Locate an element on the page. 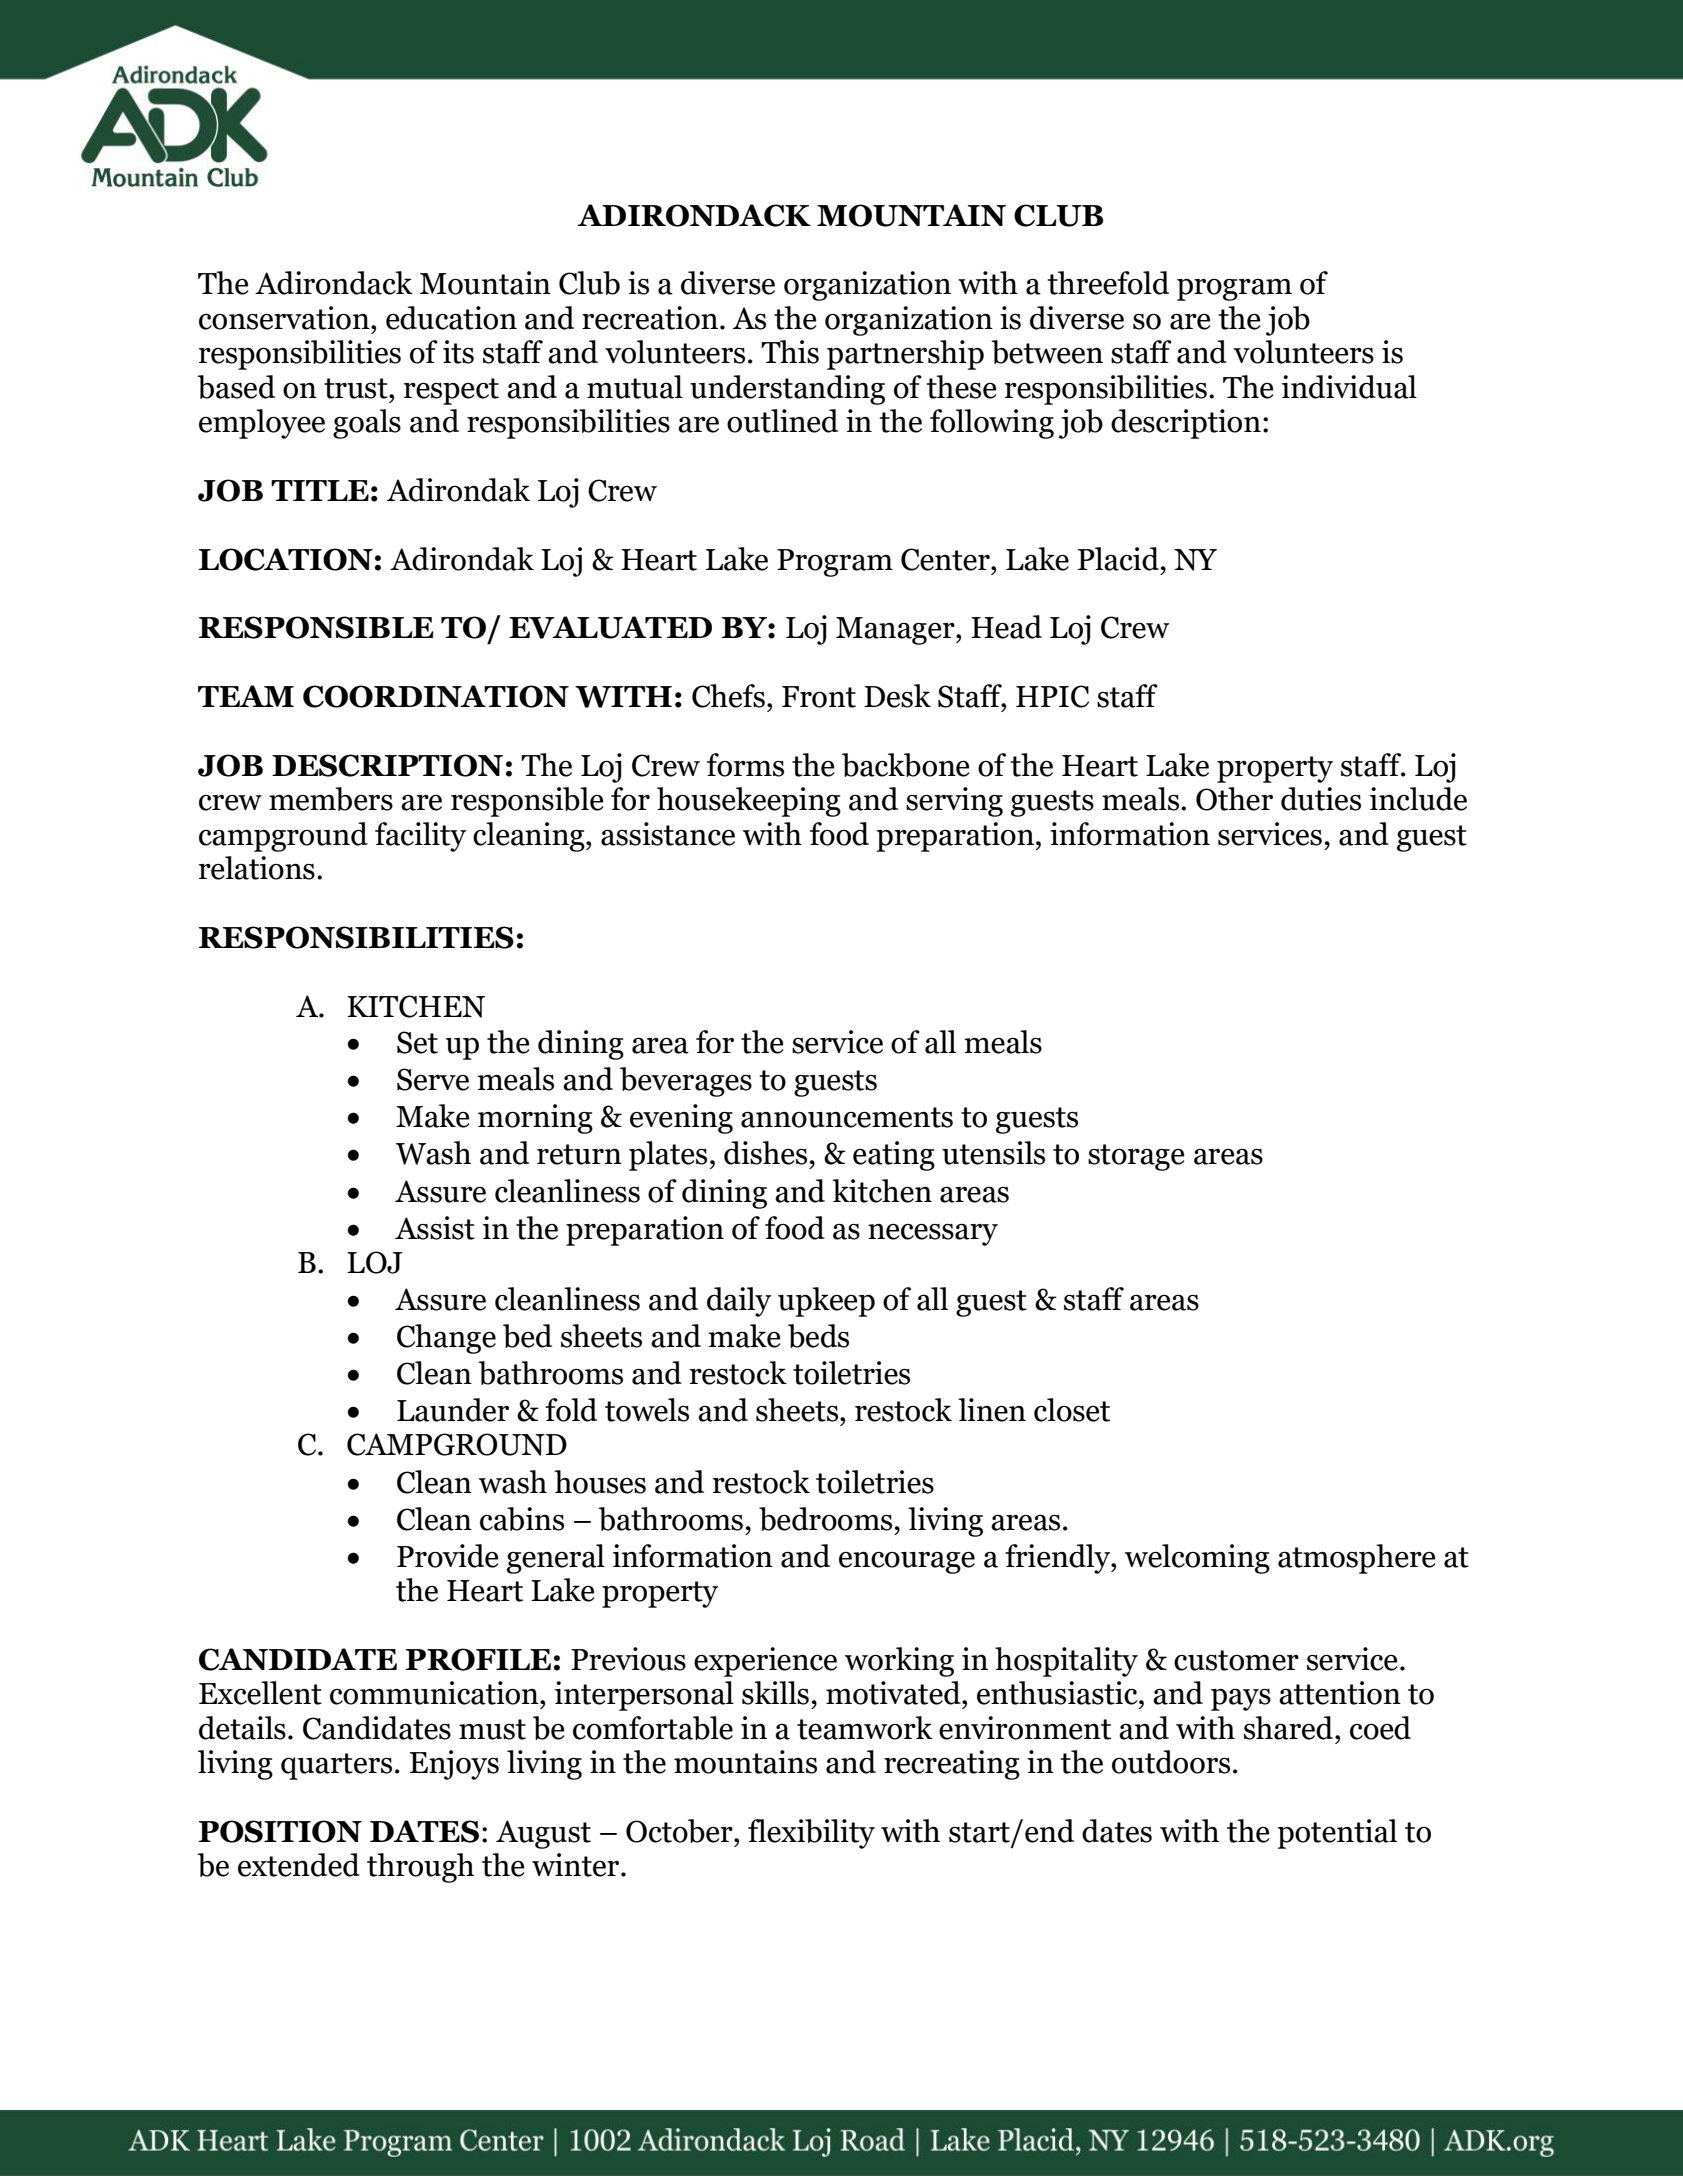 The width and height of the page is (1683, 2178). flexibility is located at coordinates (811, 1834).
